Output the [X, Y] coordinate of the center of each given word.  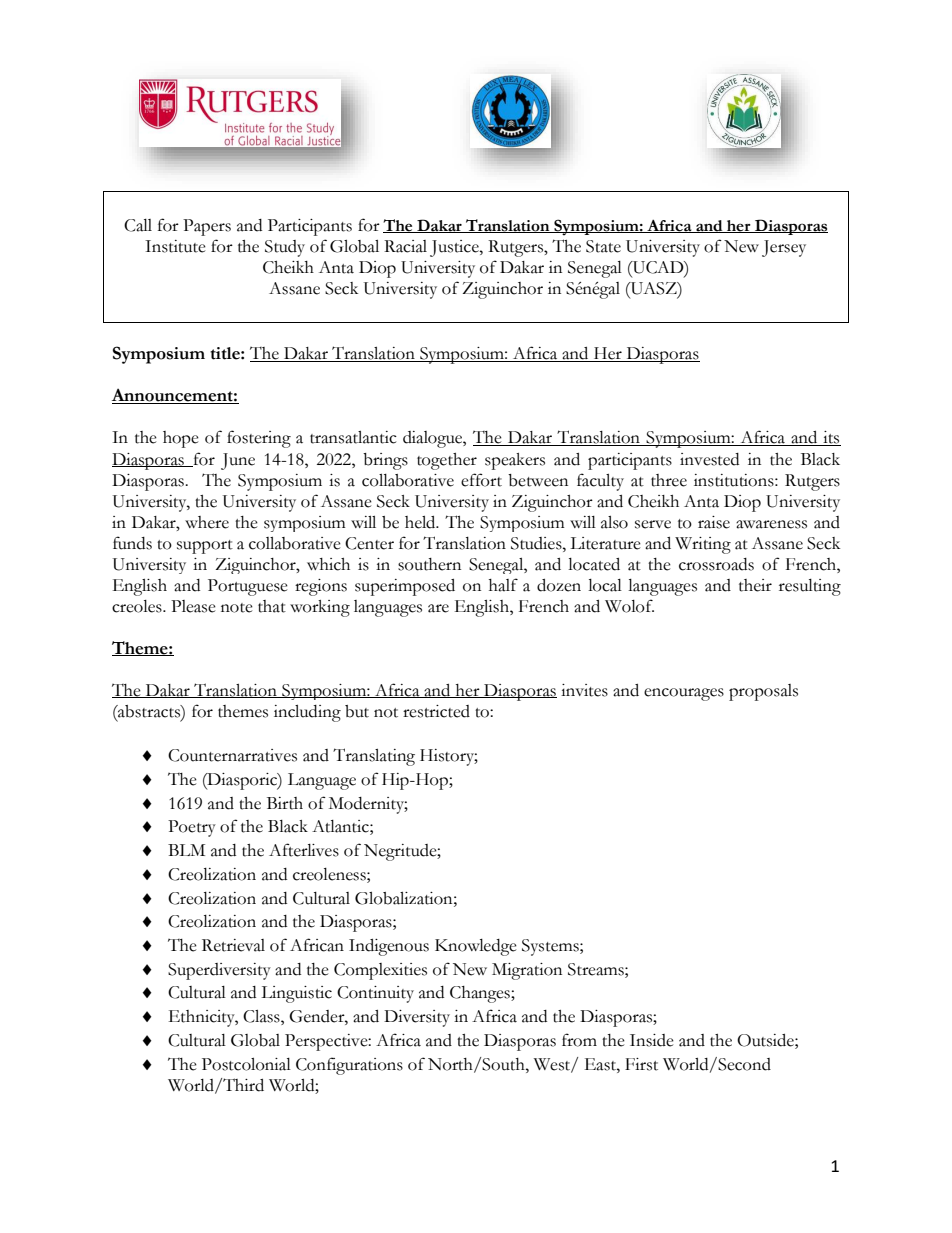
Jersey [784, 248]
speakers [515, 461]
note [237, 608]
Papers [207, 227]
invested [709, 459]
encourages [684, 694]
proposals [763, 692]
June [238, 461]
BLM [186, 850]
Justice [455, 248]
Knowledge [476, 947]
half [503, 585]
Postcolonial [246, 1064]
